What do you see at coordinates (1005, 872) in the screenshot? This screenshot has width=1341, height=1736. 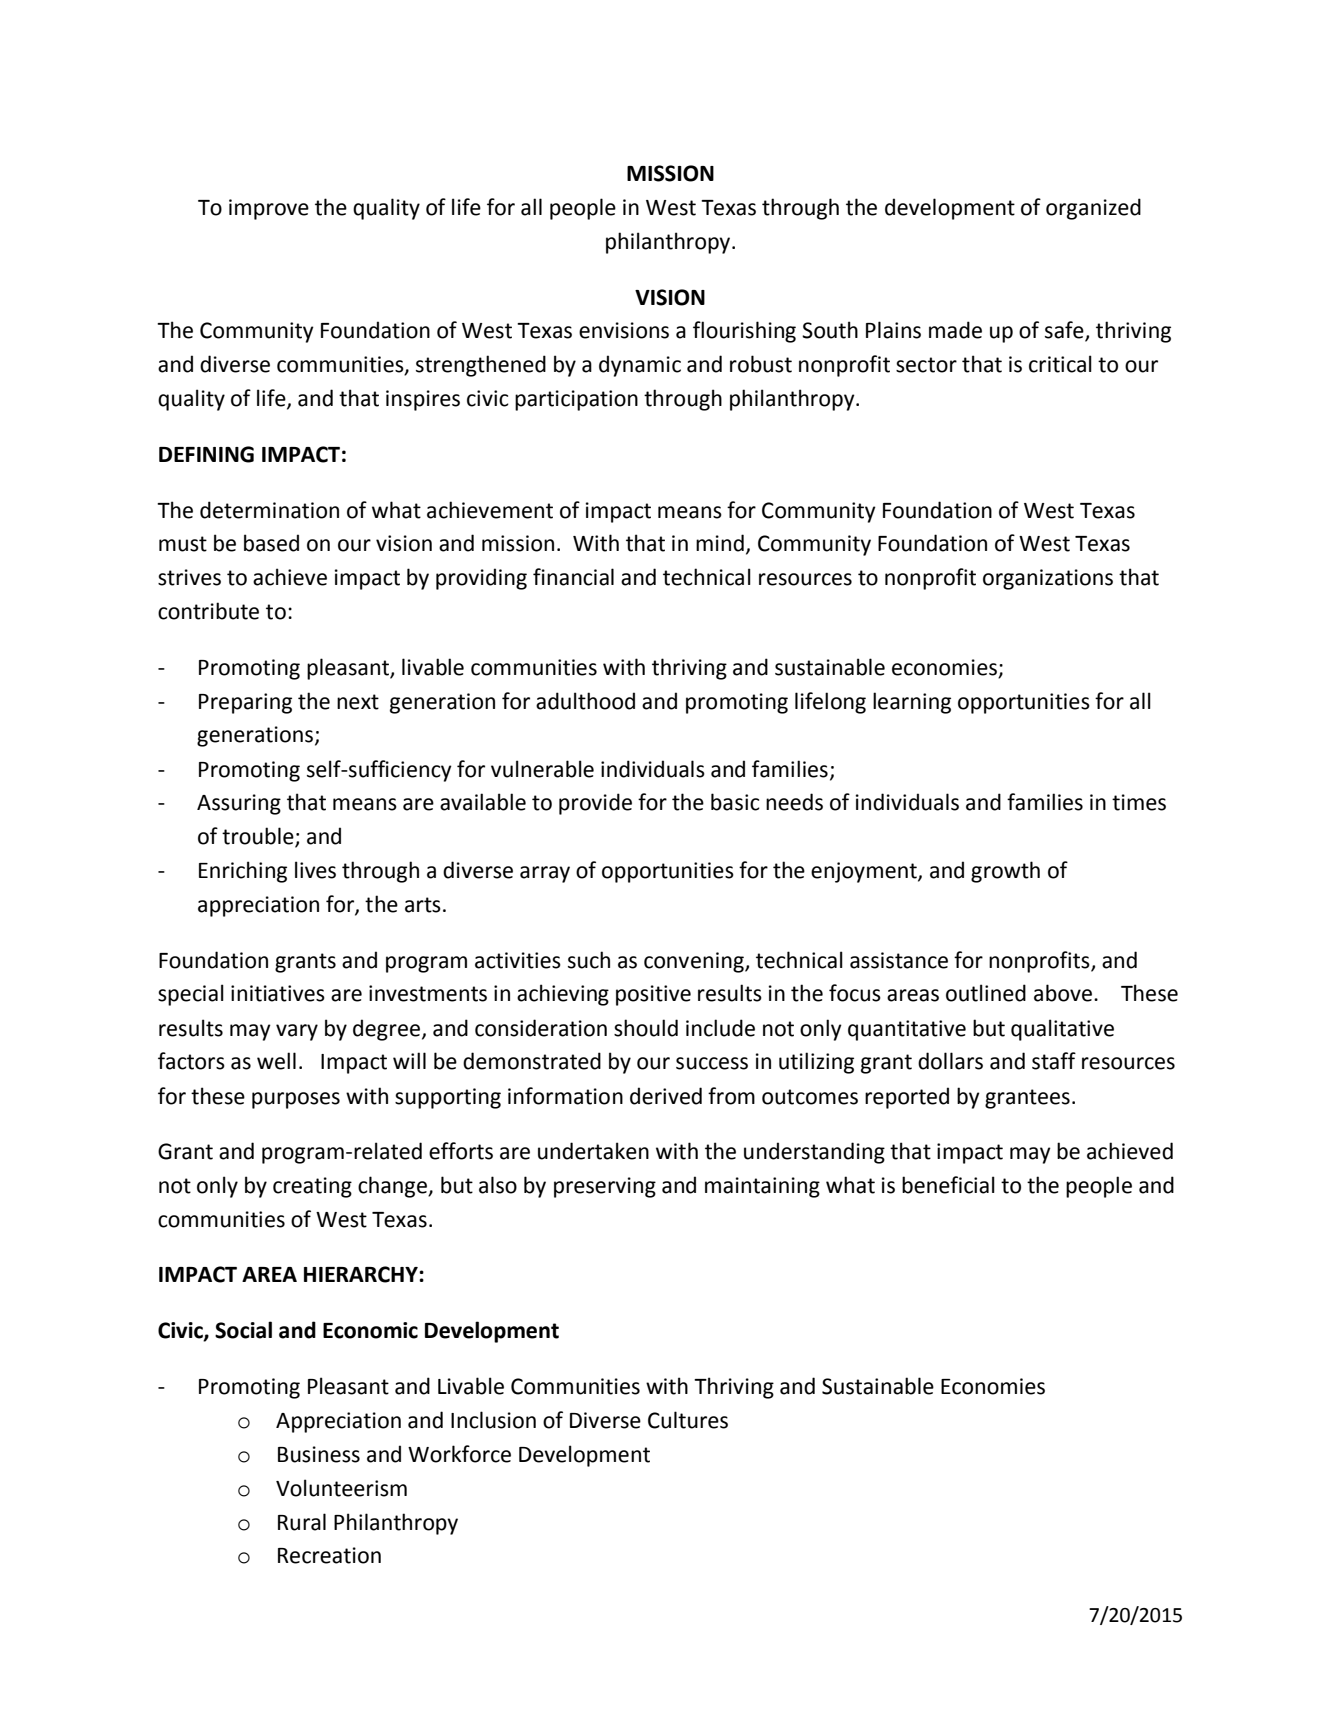 I see `growth` at bounding box center [1005, 872].
